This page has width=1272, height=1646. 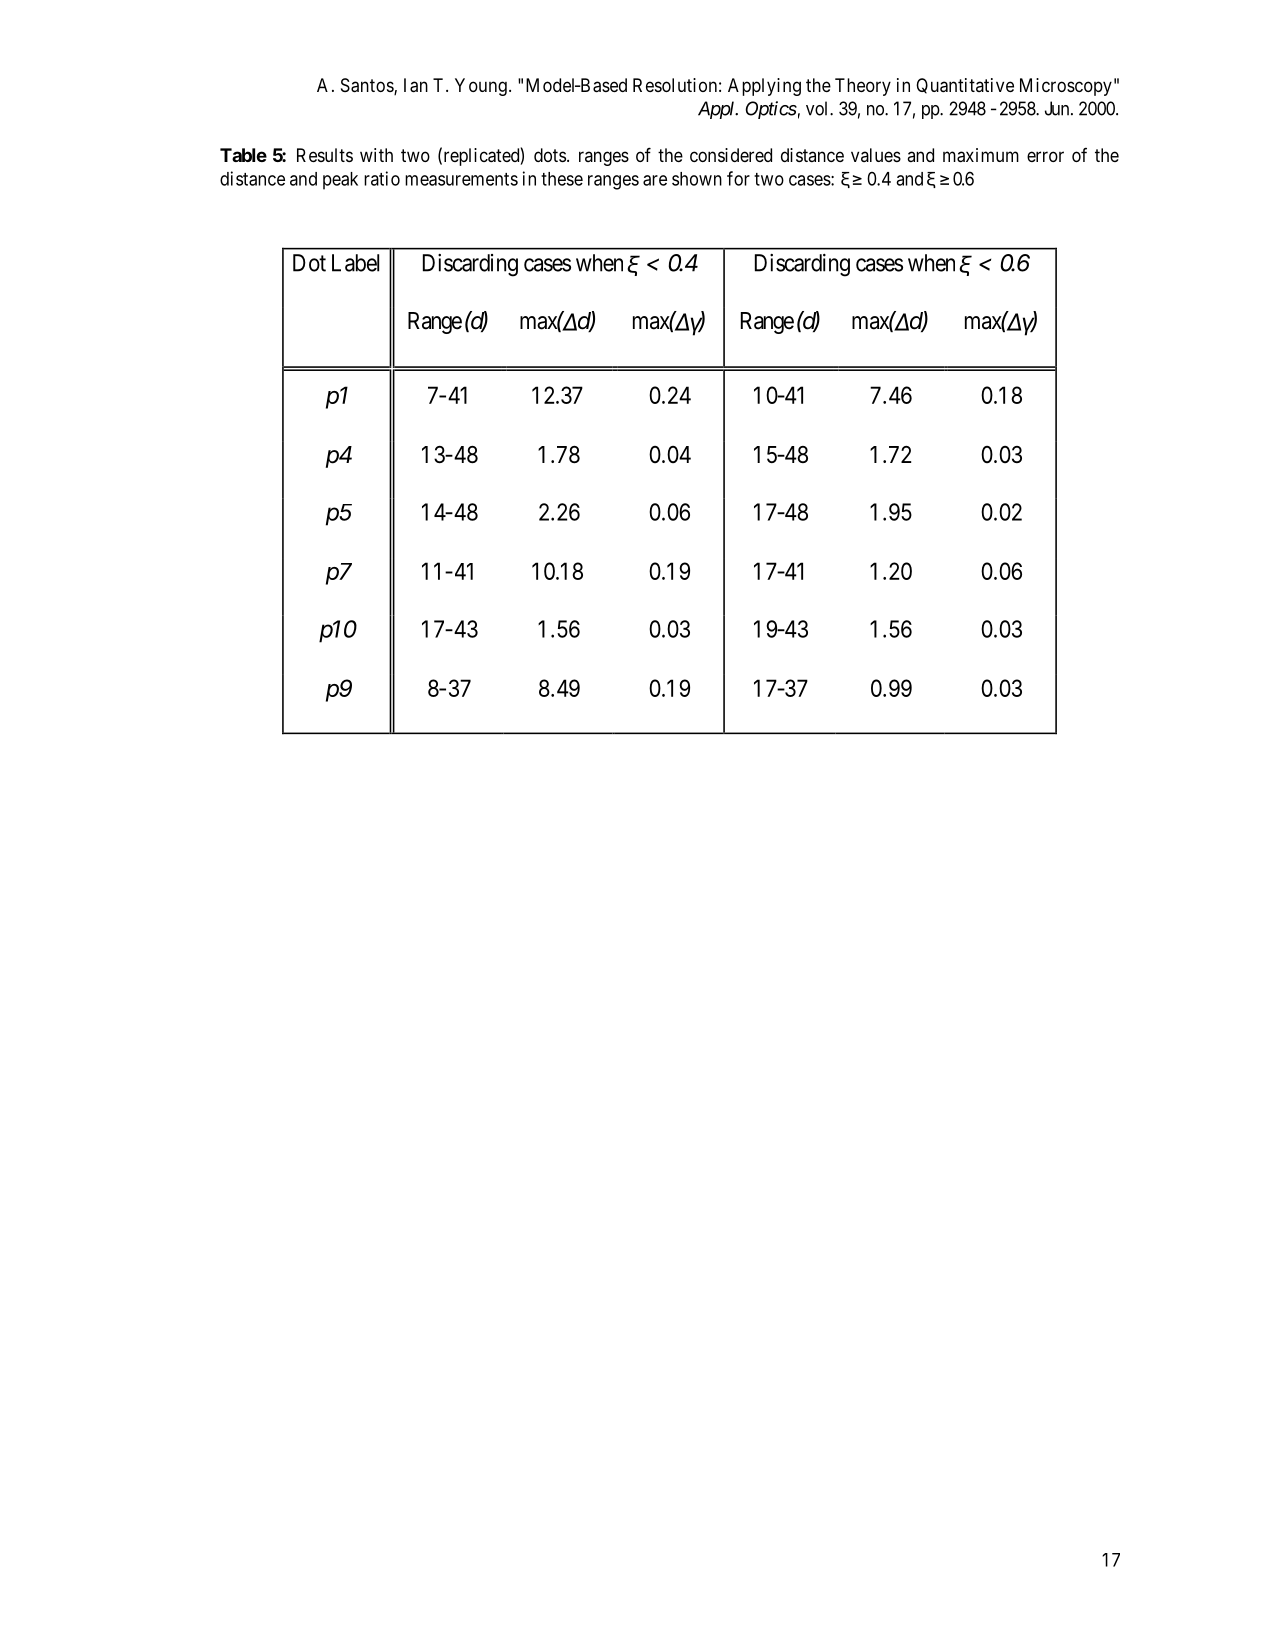 I want to click on error, so click(x=1045, y=156).
